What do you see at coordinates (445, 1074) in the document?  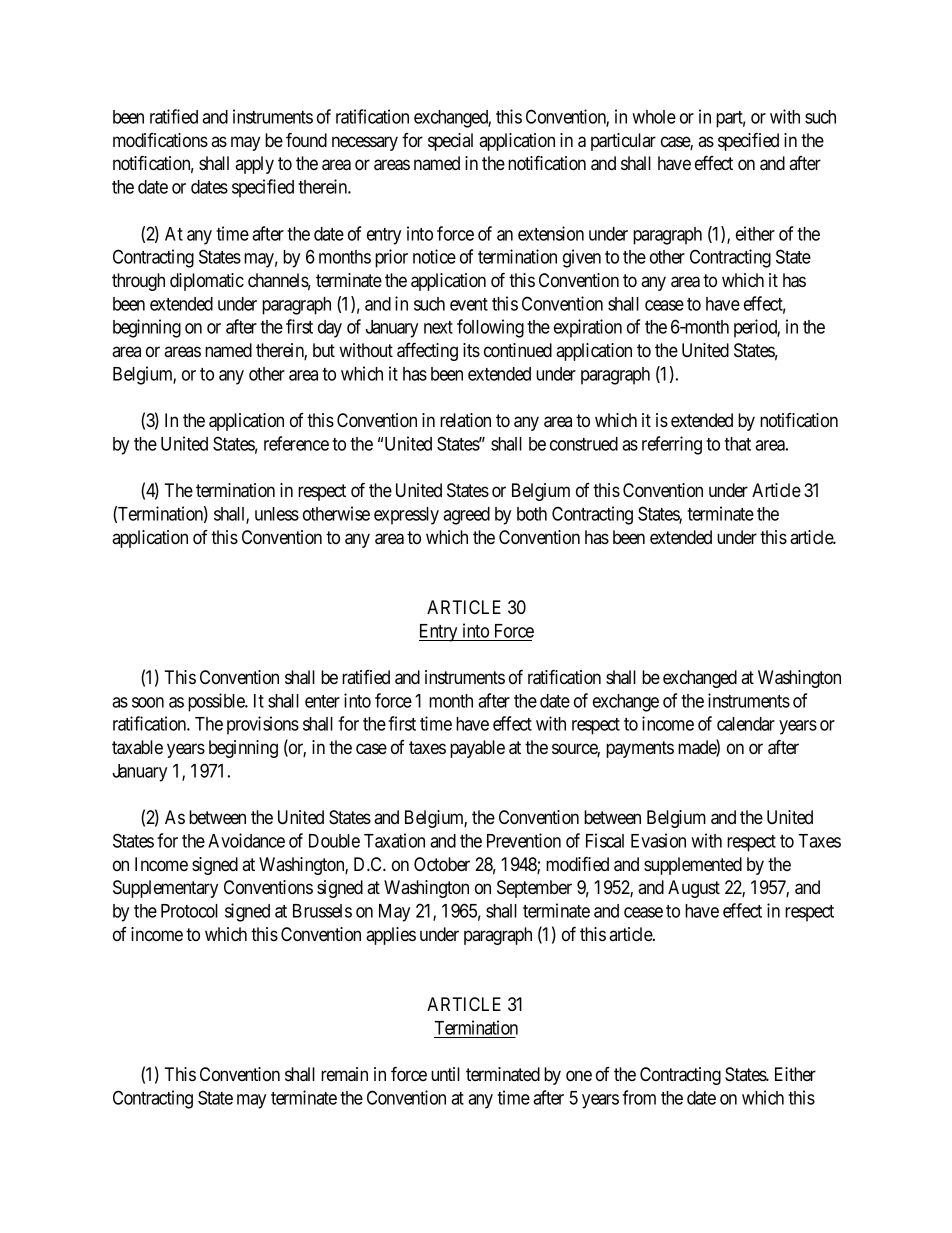 I see `until` at bounding box center [445, 1074].
